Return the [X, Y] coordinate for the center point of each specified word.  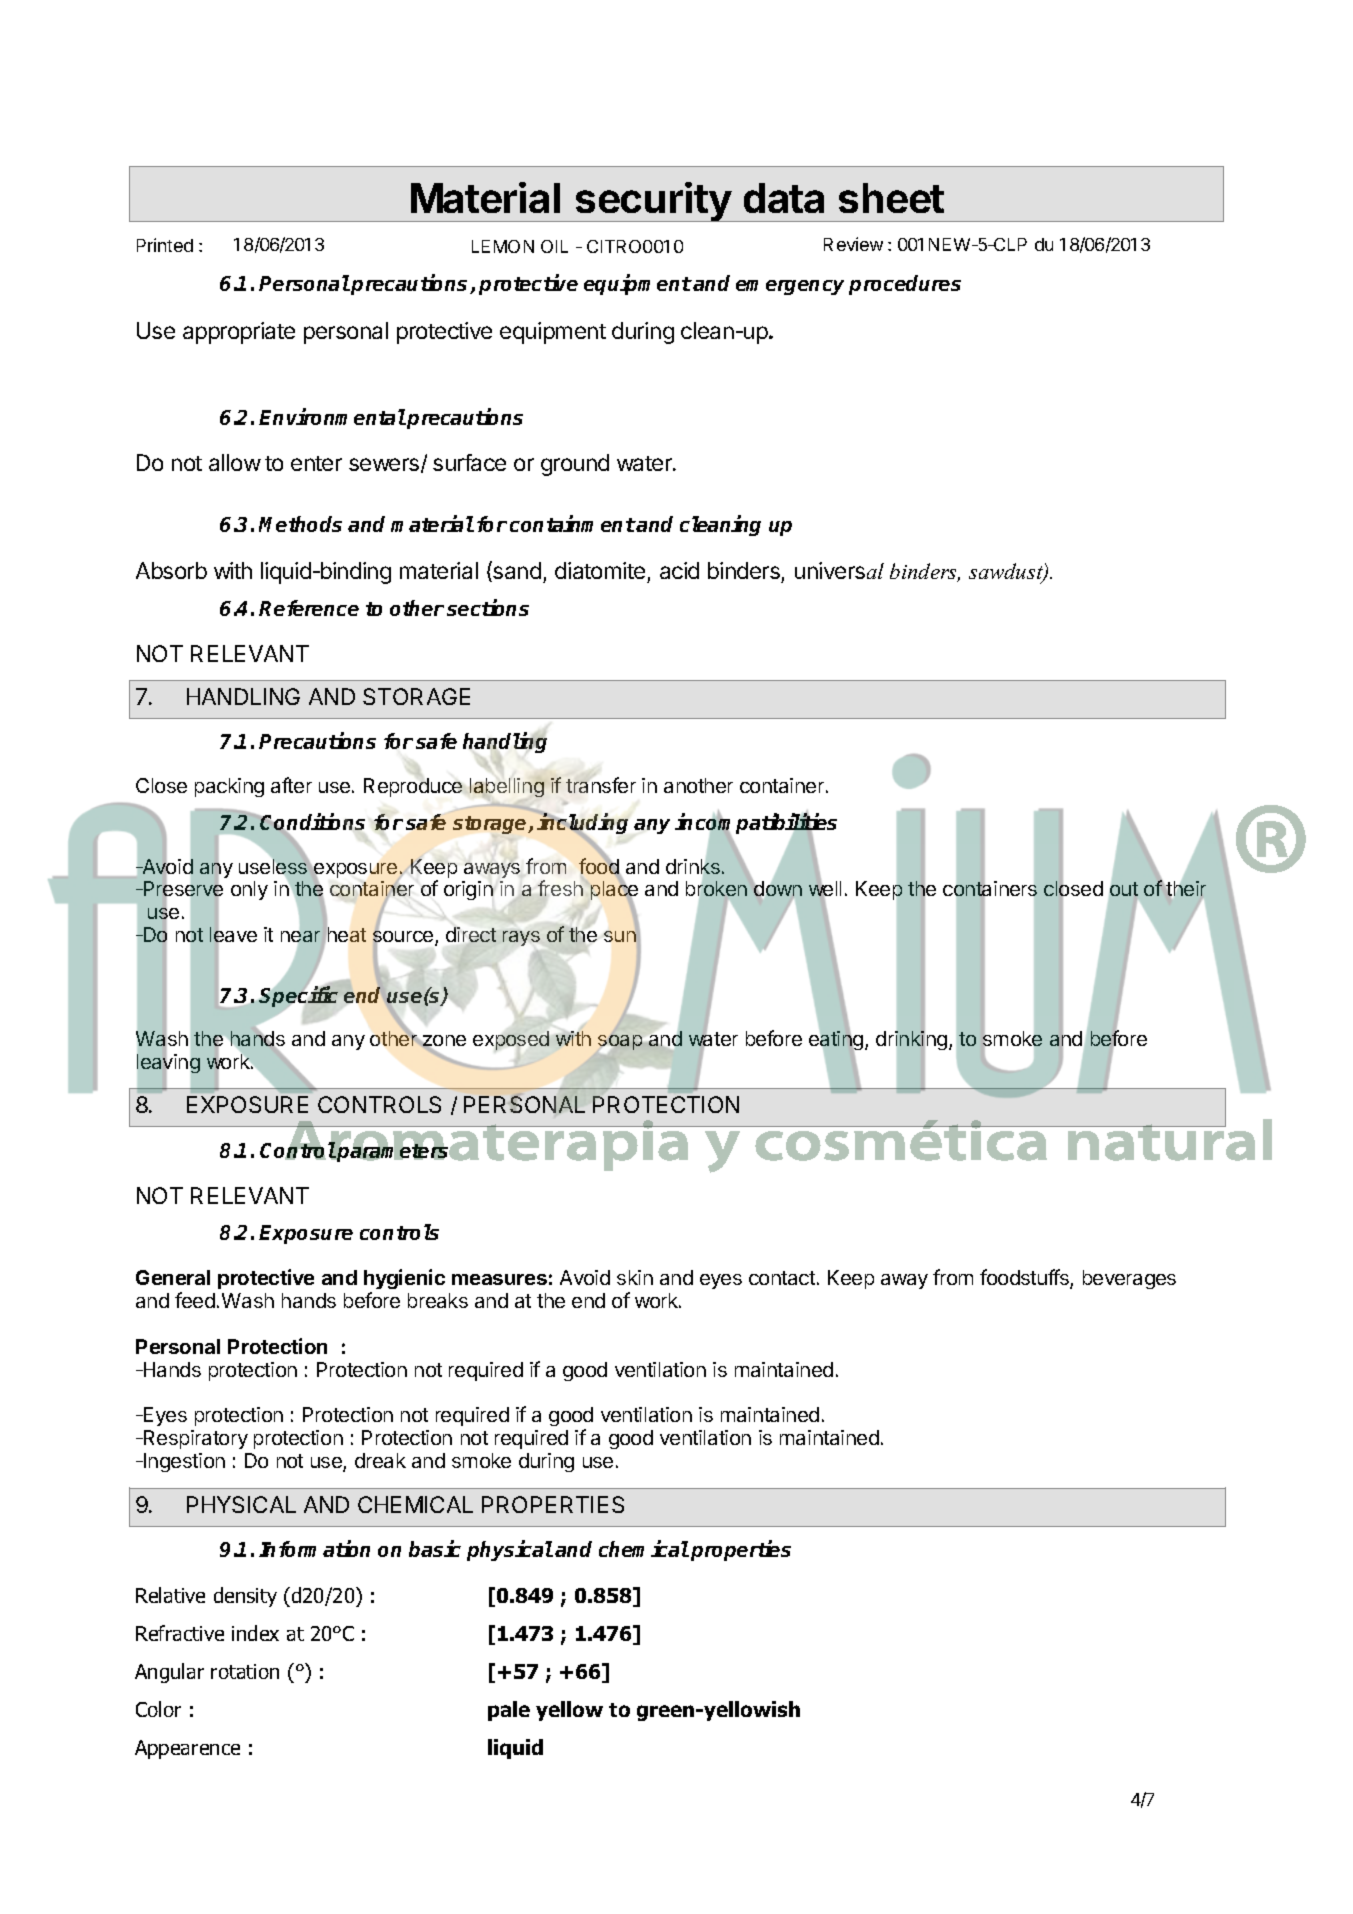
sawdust [1007, 572]
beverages [1129, 1279]
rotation [245, 1671]
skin [635, 1277]
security [653, 202]
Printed [165, 245]
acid [679, 570]
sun [620, 936]
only [249, 890]
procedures [905, 285]
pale [509, 1711]
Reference [309, 608]
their [1185, 888]
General [173, 1277]
